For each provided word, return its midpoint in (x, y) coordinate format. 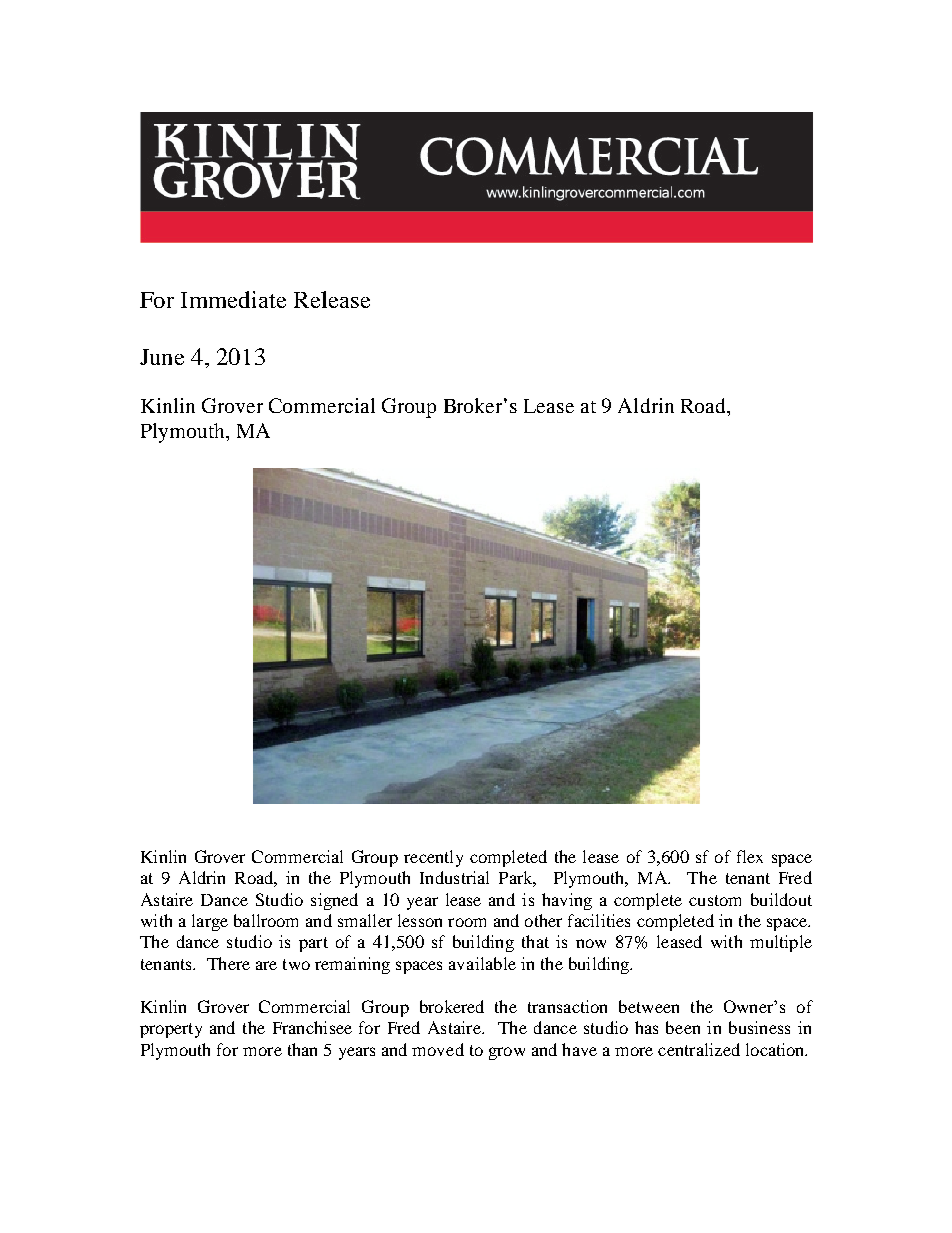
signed (334, 901)
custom (715, 900)
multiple (781, 943)
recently (433, 858)
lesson (420, 920)
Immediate (233, 299)
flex (750, 856)
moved (438, 1049)
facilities (599, 920)
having (567, 901)
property (171, 1030)
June (162, 357)
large (210, 922)
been (683, 1027)
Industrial (454, 877)
